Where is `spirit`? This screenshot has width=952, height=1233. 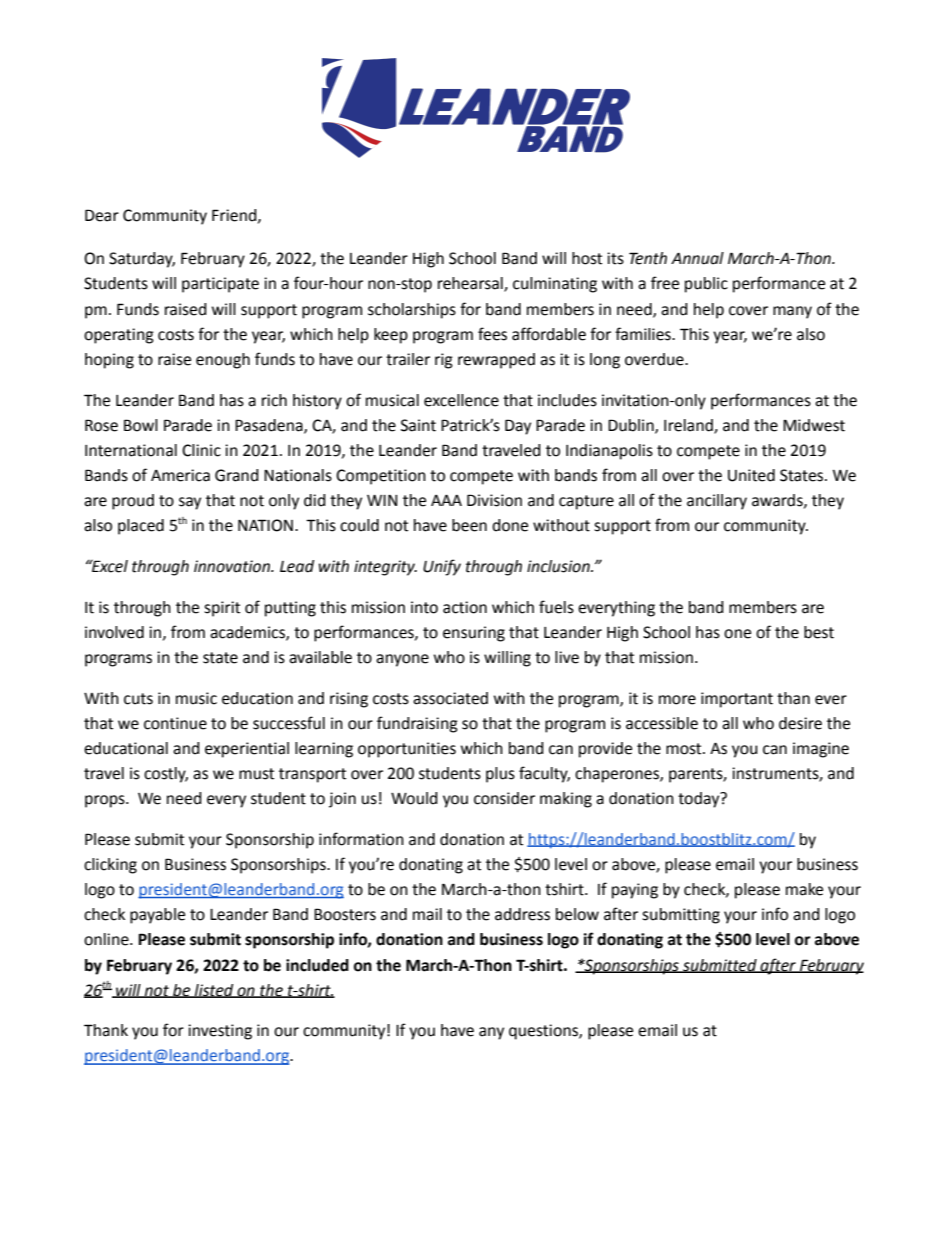 spirit is located at coordinates (222, 609).
